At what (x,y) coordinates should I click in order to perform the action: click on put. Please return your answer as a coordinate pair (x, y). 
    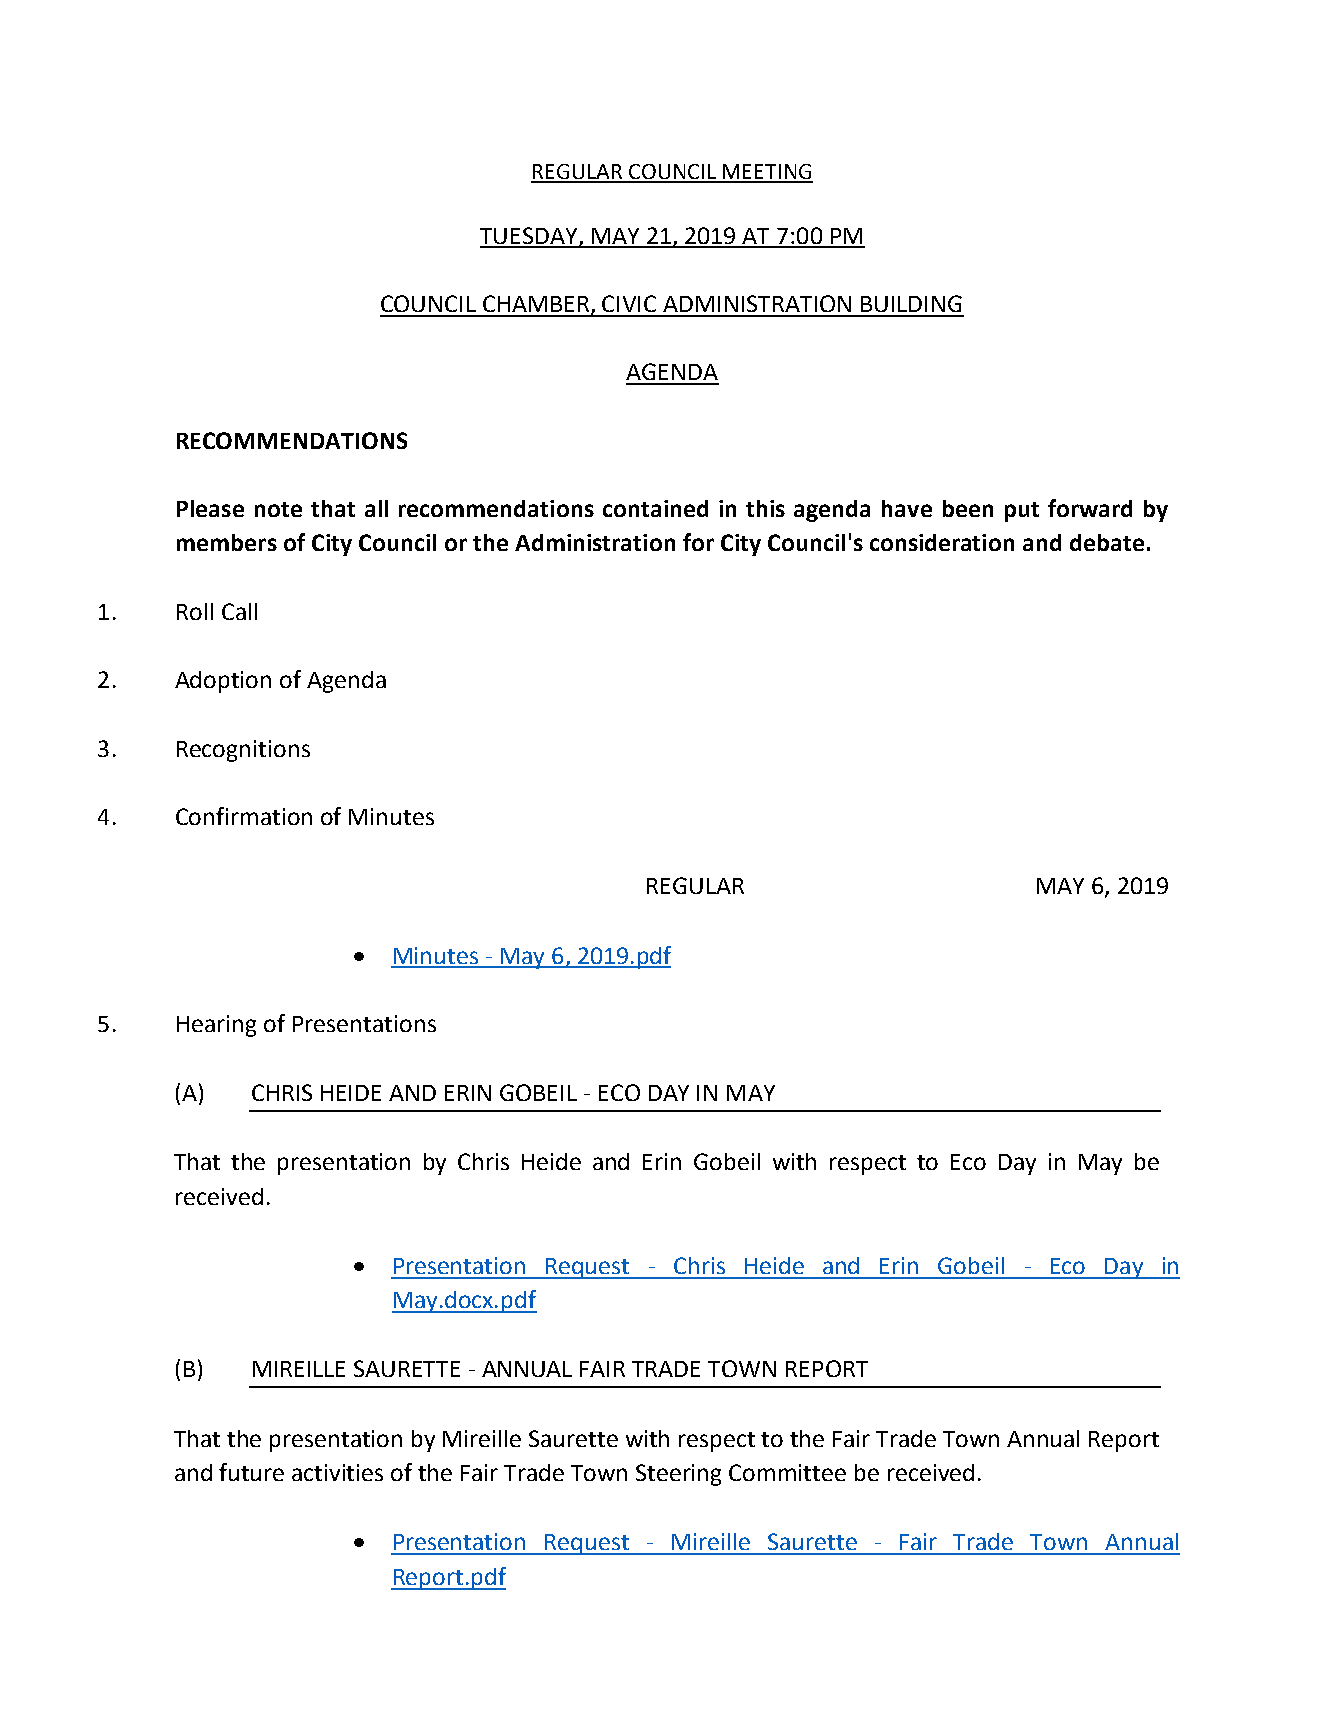
    Looking at the image, I should click on (1022, 512).
